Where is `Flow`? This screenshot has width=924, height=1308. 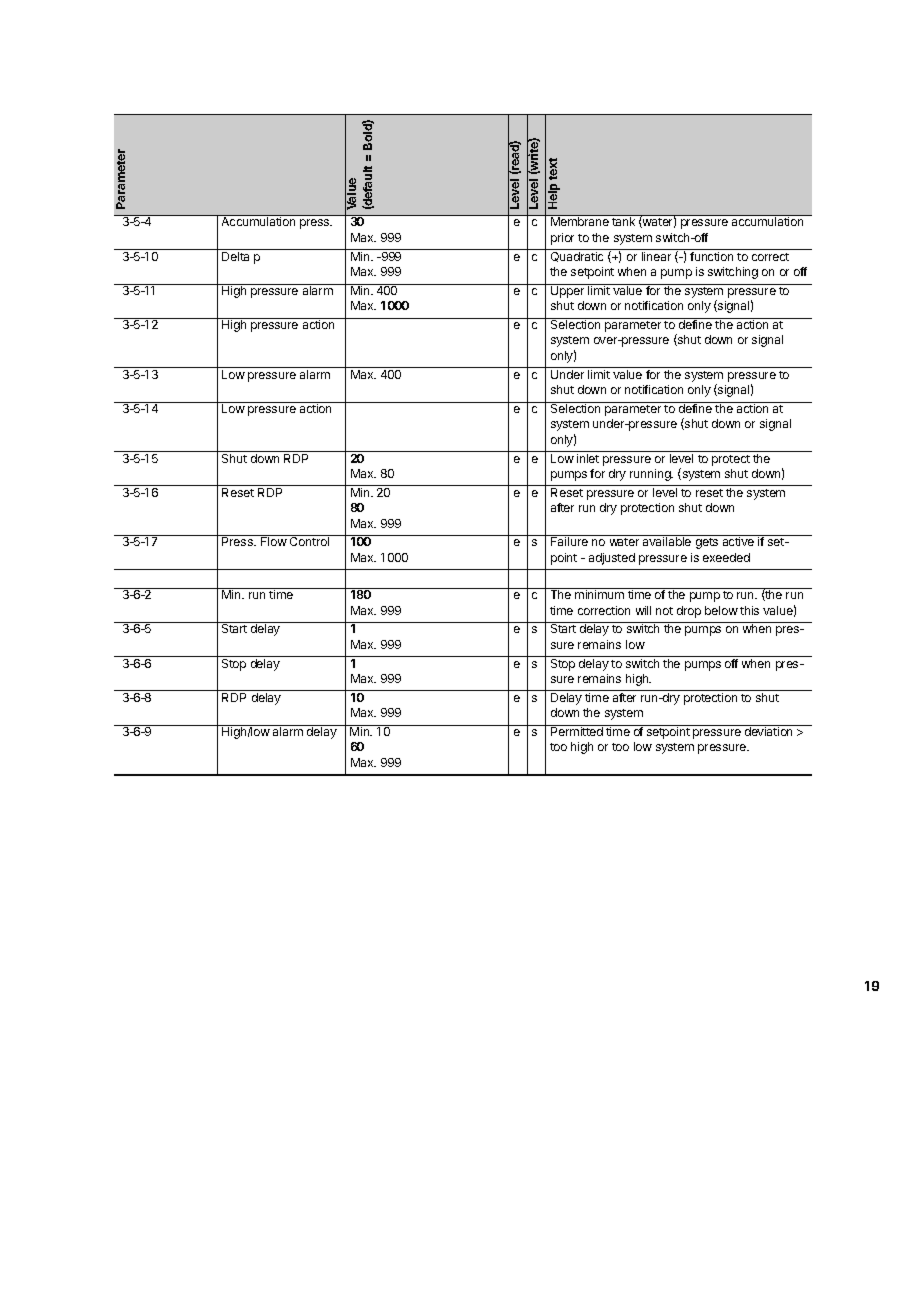 Flow is located at coordinates (274, 541).
